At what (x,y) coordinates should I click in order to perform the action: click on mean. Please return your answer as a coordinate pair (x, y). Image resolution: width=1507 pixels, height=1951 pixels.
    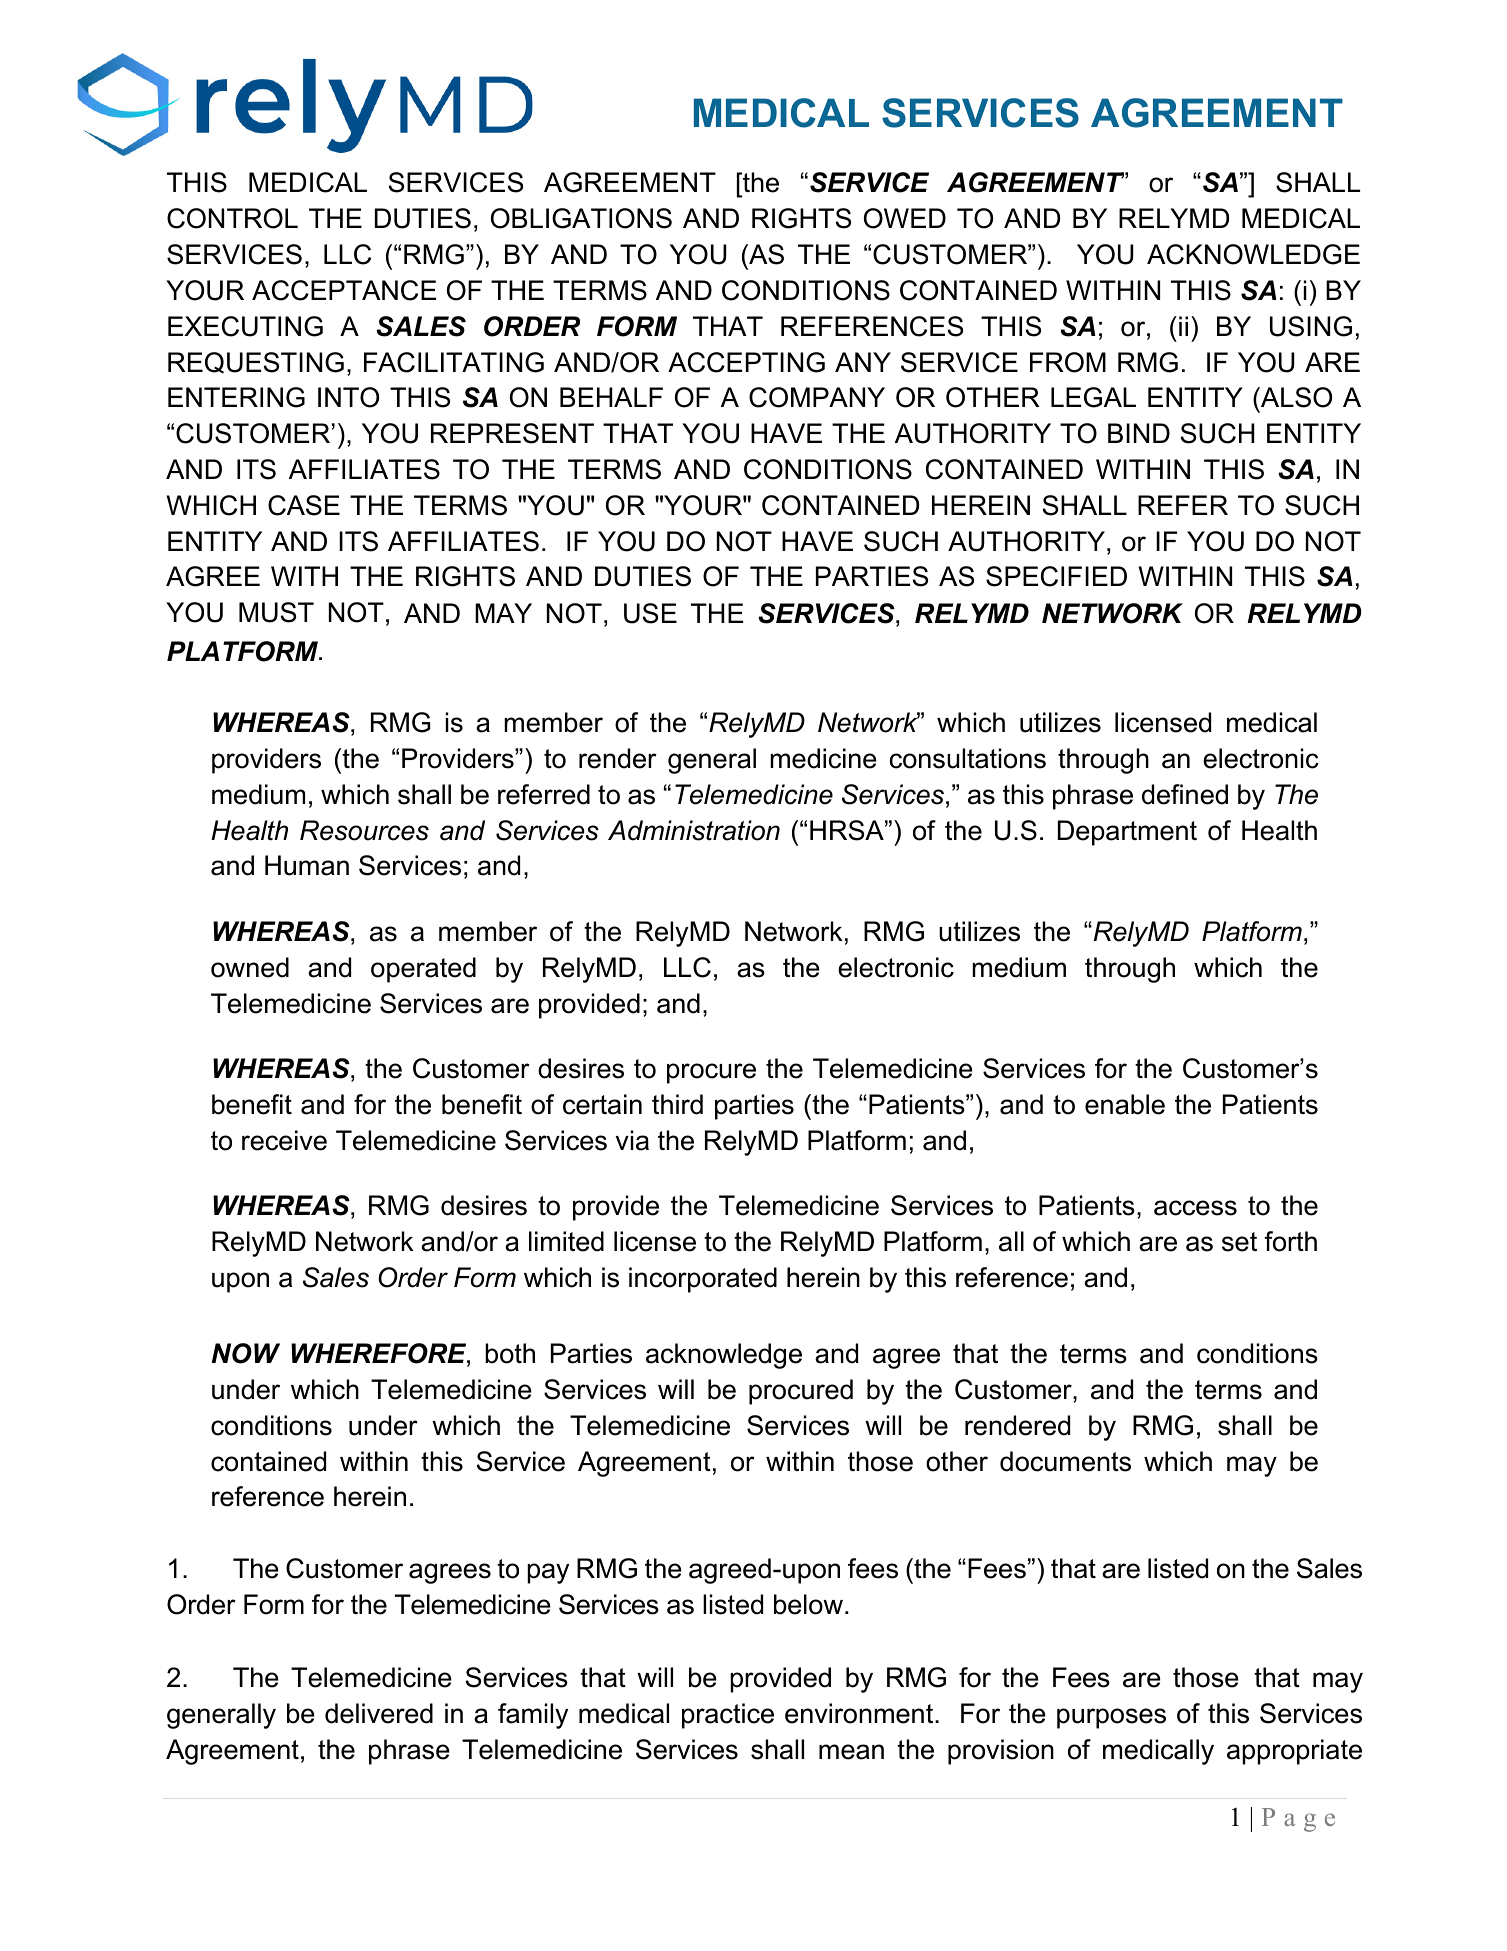
    Looking at the image, I should click on (851, 1752).
